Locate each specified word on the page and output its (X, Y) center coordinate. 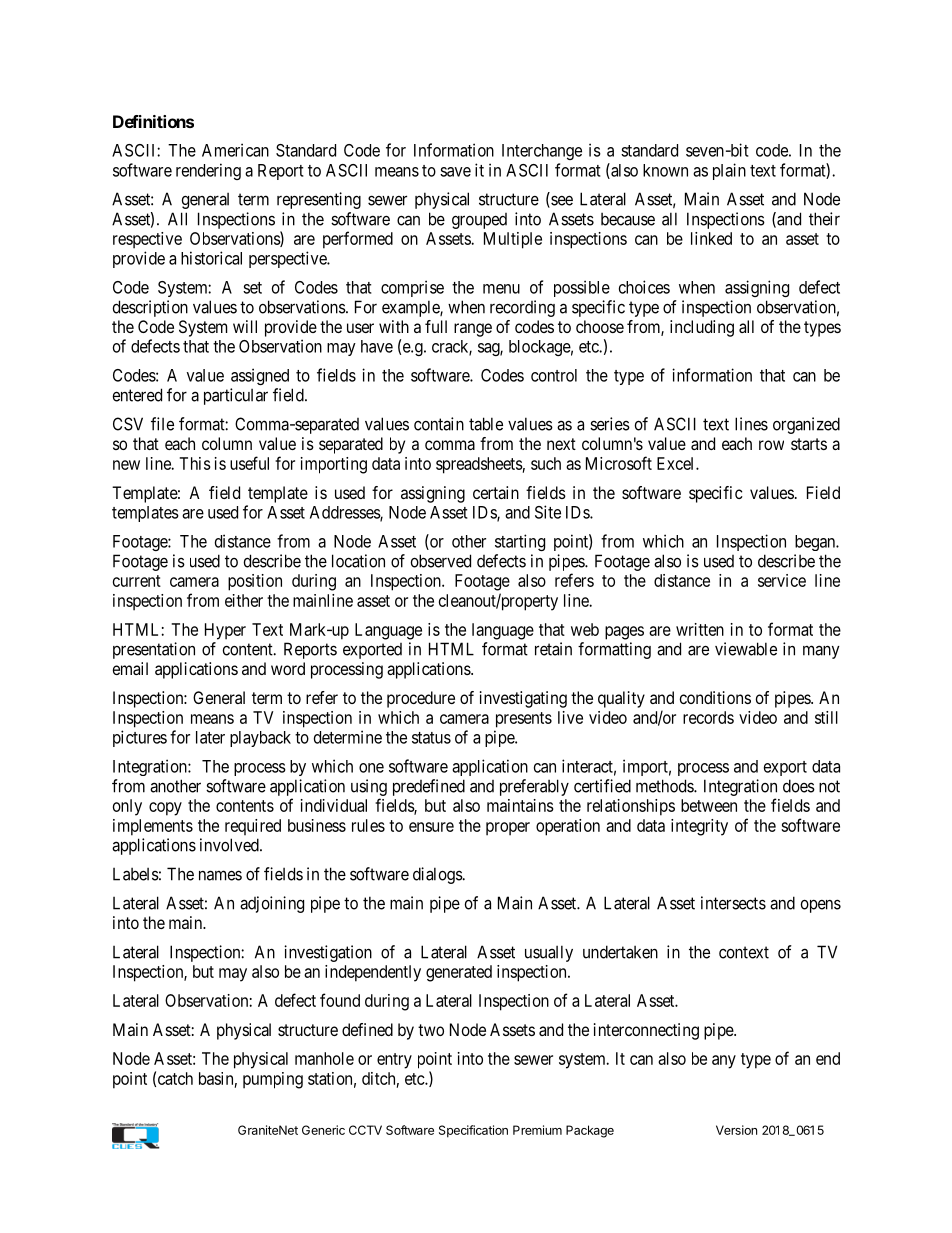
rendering (208, 171)
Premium (537, 1130)
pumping (273, 1080)
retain (553, 649)
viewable (746, 649)
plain (729, 171)
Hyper (225, 631)
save (455, 172)
